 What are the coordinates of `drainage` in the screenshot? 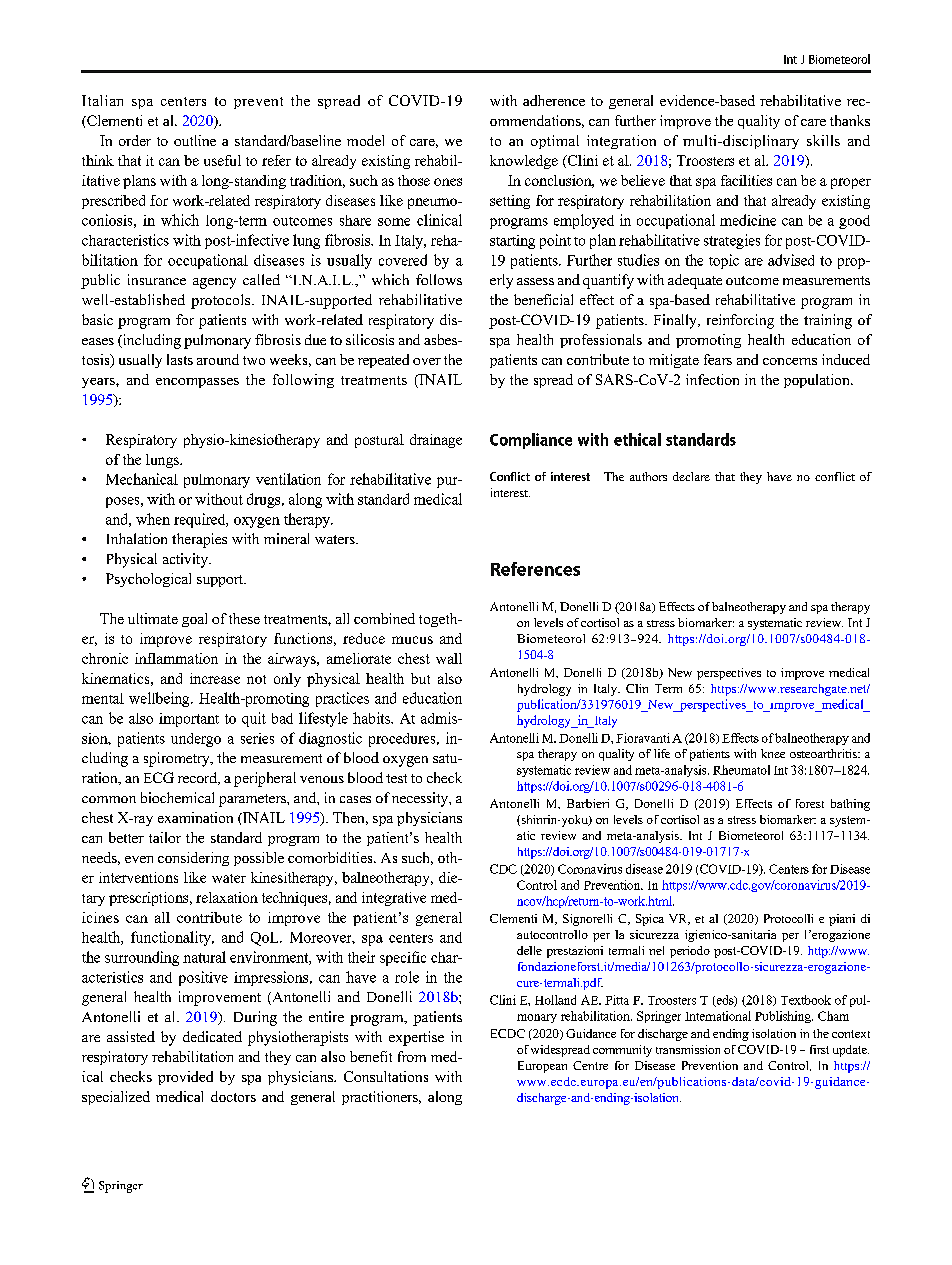 It's located at (436, 441).
